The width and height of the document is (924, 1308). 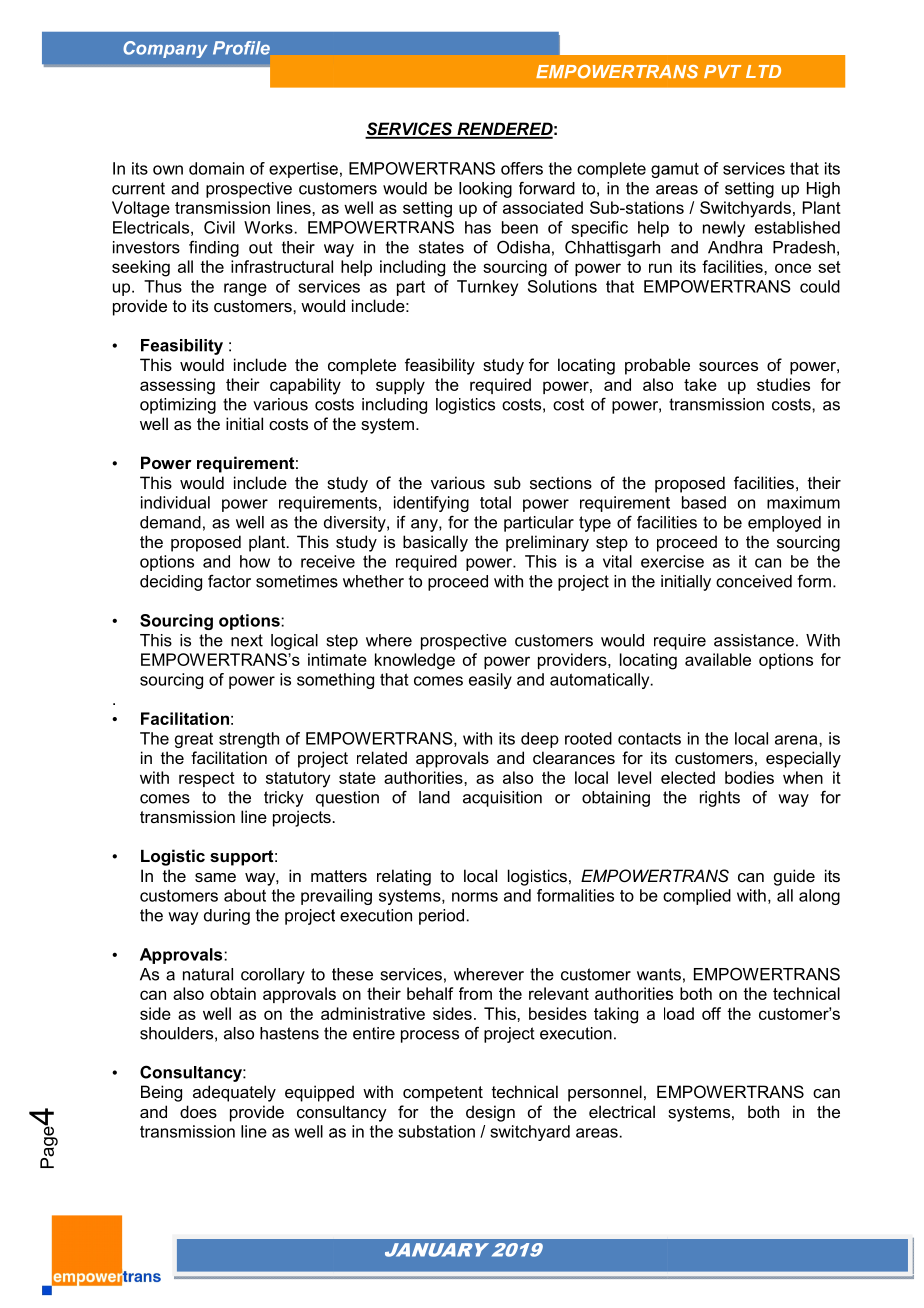 I want to click on does, so click(x=198, y=1111).
